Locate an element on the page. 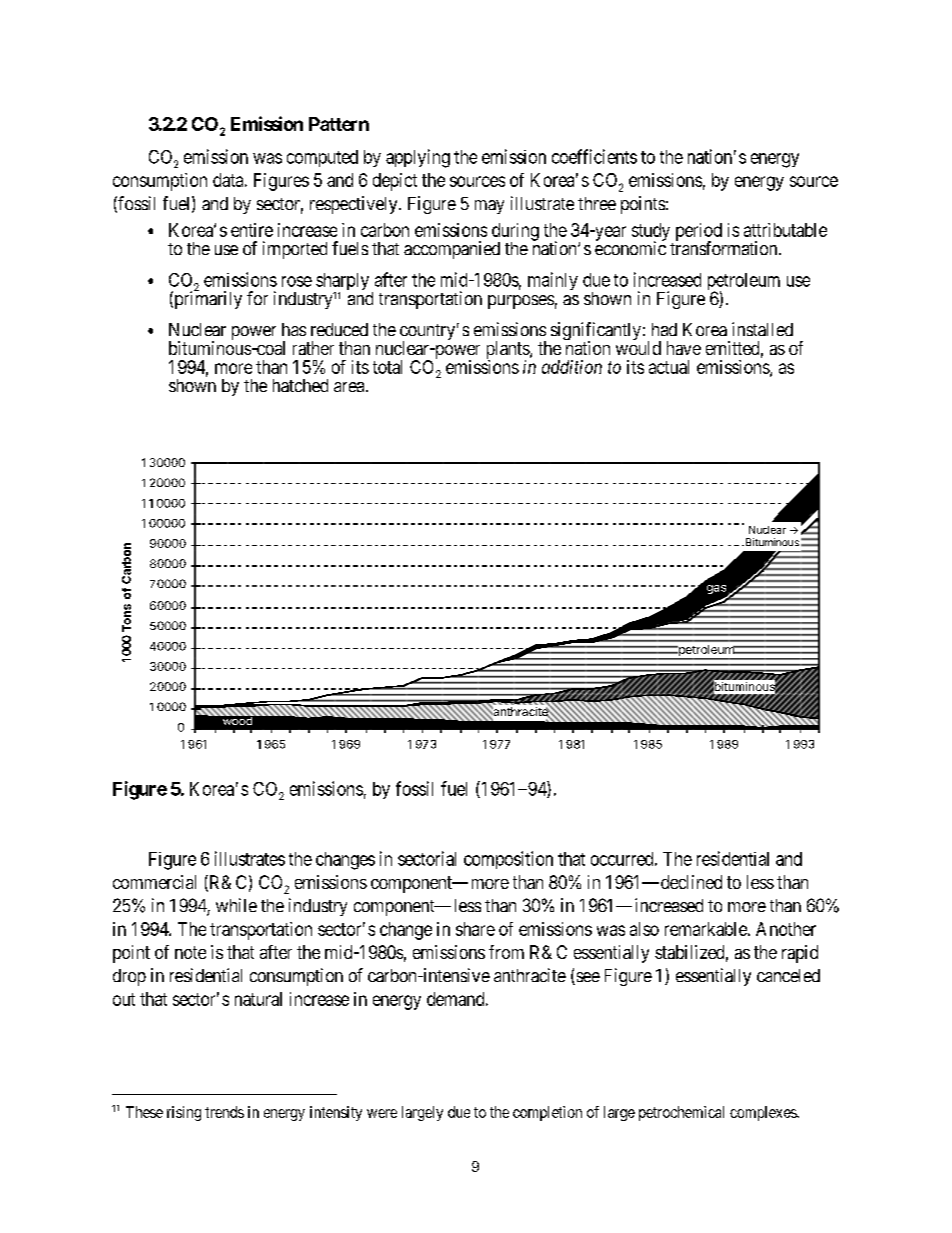 The height and width of the page is (1233, 952). have is located at coordinates (684, 348).
